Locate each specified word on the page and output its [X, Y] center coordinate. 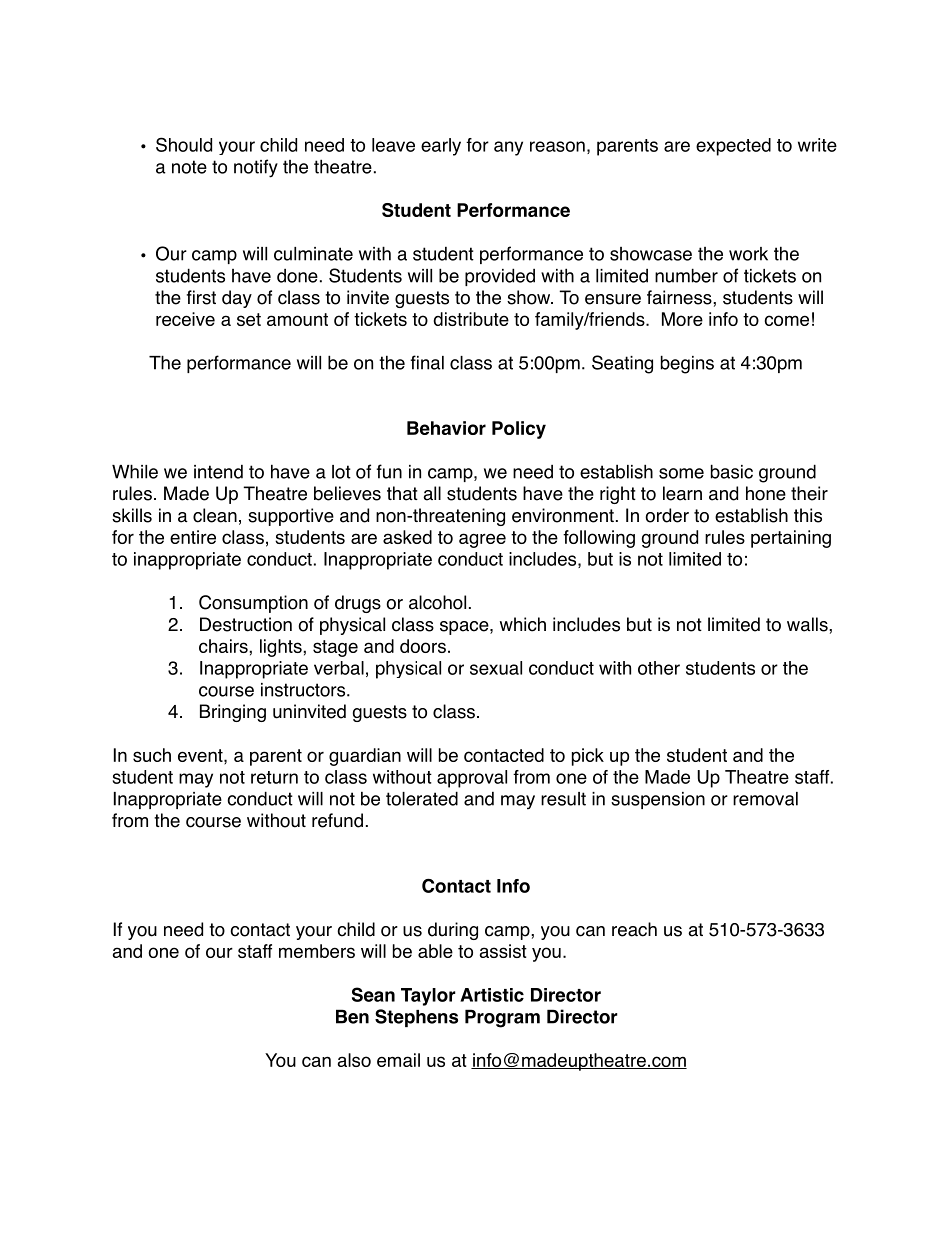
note [189, 167]
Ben [352, 1016]
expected [733, 147]
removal [765, 799]
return [274, 777]
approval [472, 779]
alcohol [437, 602]
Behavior [446, 428]
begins [687, 364]
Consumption [253, 604]
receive [185, 319]
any [508, 148]
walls [808, 624]
